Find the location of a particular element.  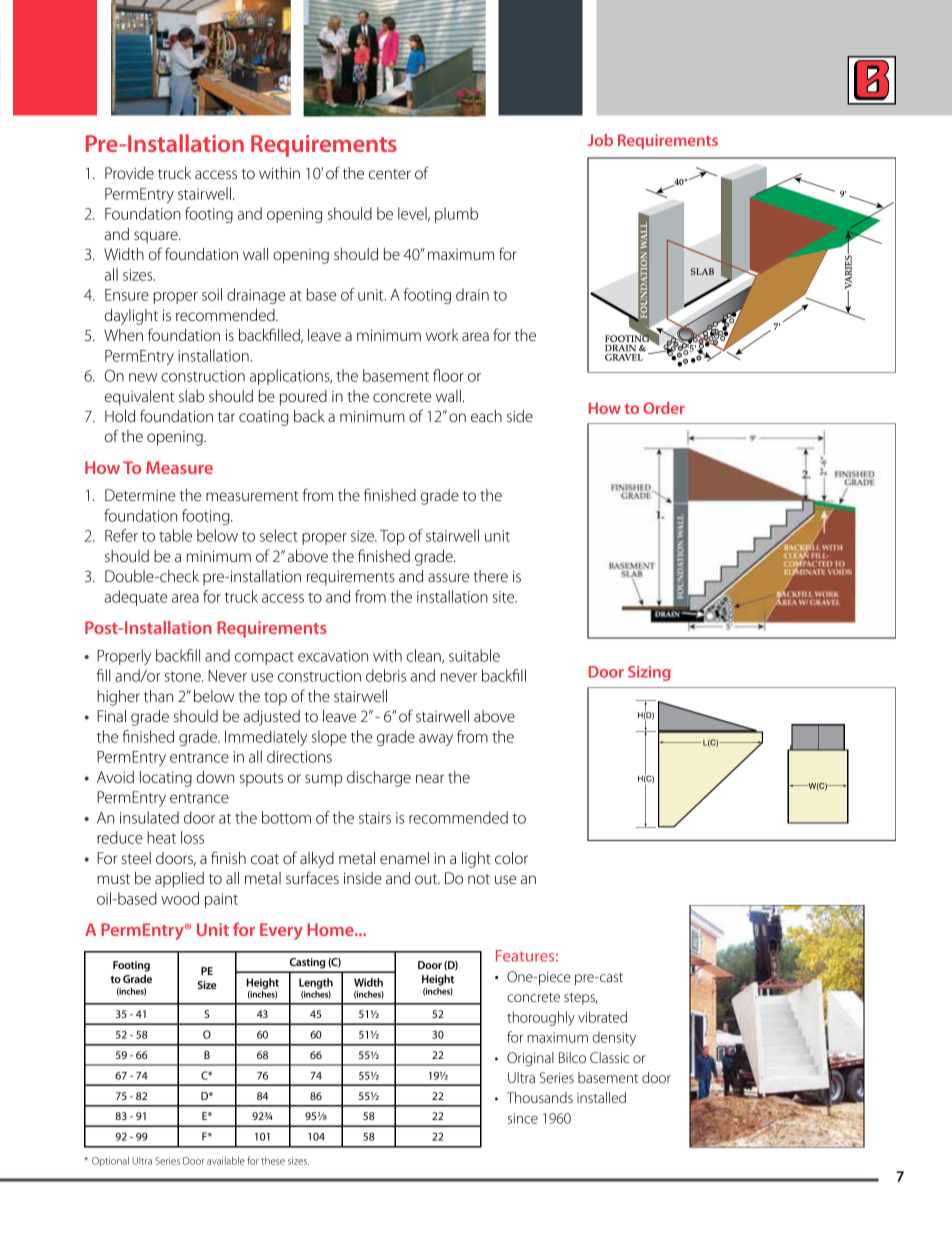

Job is located at coordinates (600, 140).
